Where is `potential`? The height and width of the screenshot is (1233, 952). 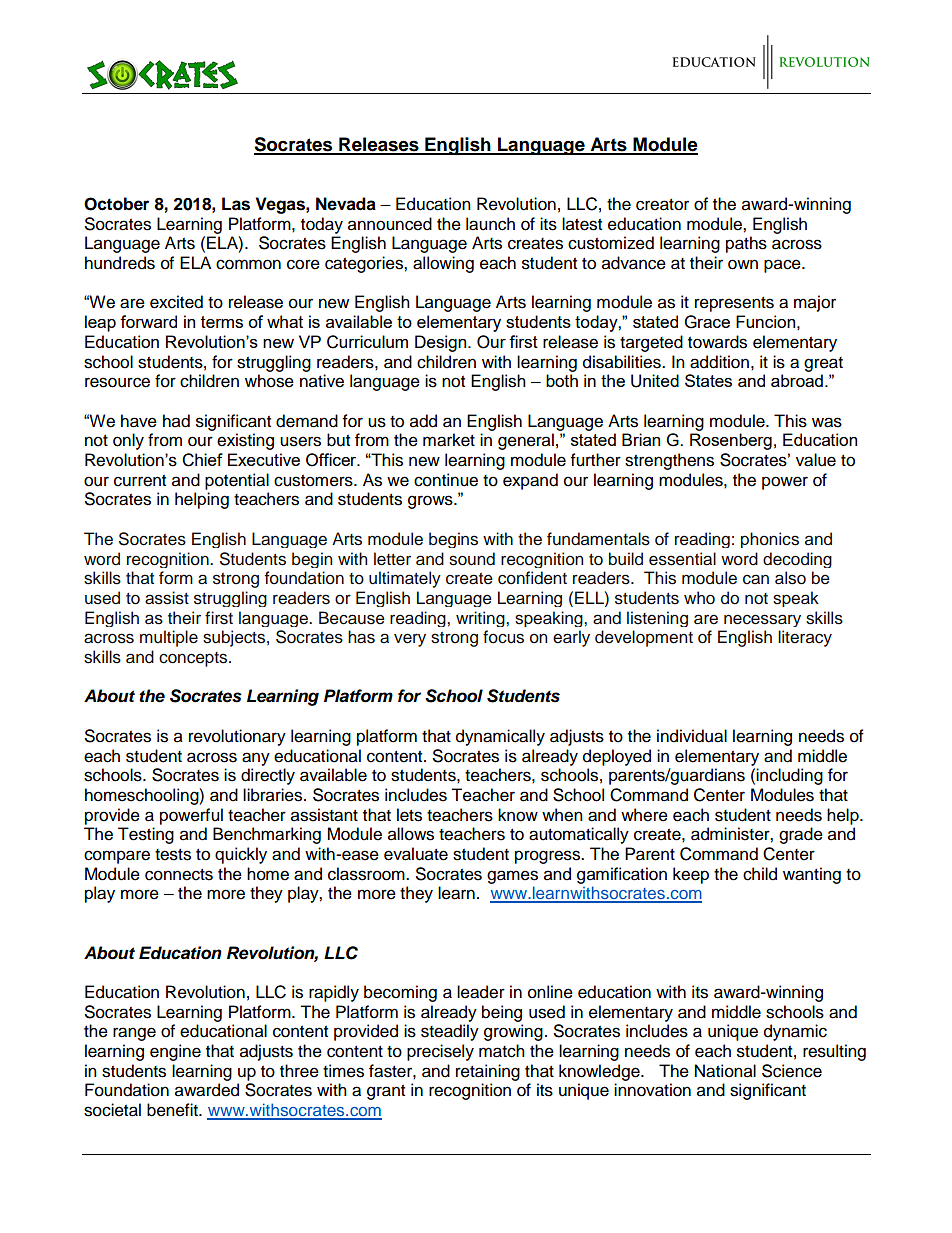 potential is located at coordinates (237, 481).
